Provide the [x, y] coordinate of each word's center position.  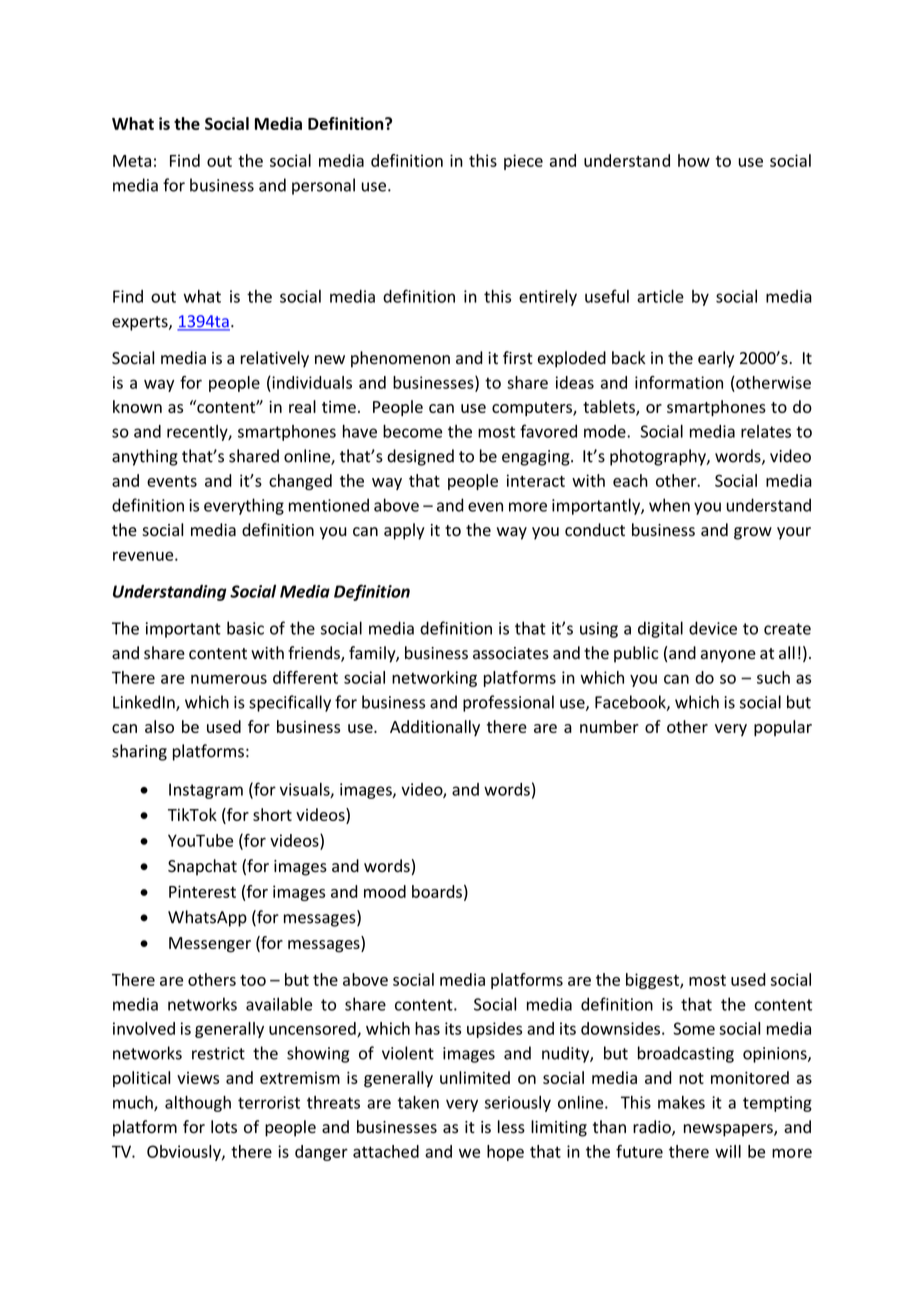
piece [523, 162]
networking [434, 679]
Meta [132, 161]
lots [224, 1127]
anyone [728, 656]
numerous [229, 679]
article [660, 296]
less [511, 1127]
